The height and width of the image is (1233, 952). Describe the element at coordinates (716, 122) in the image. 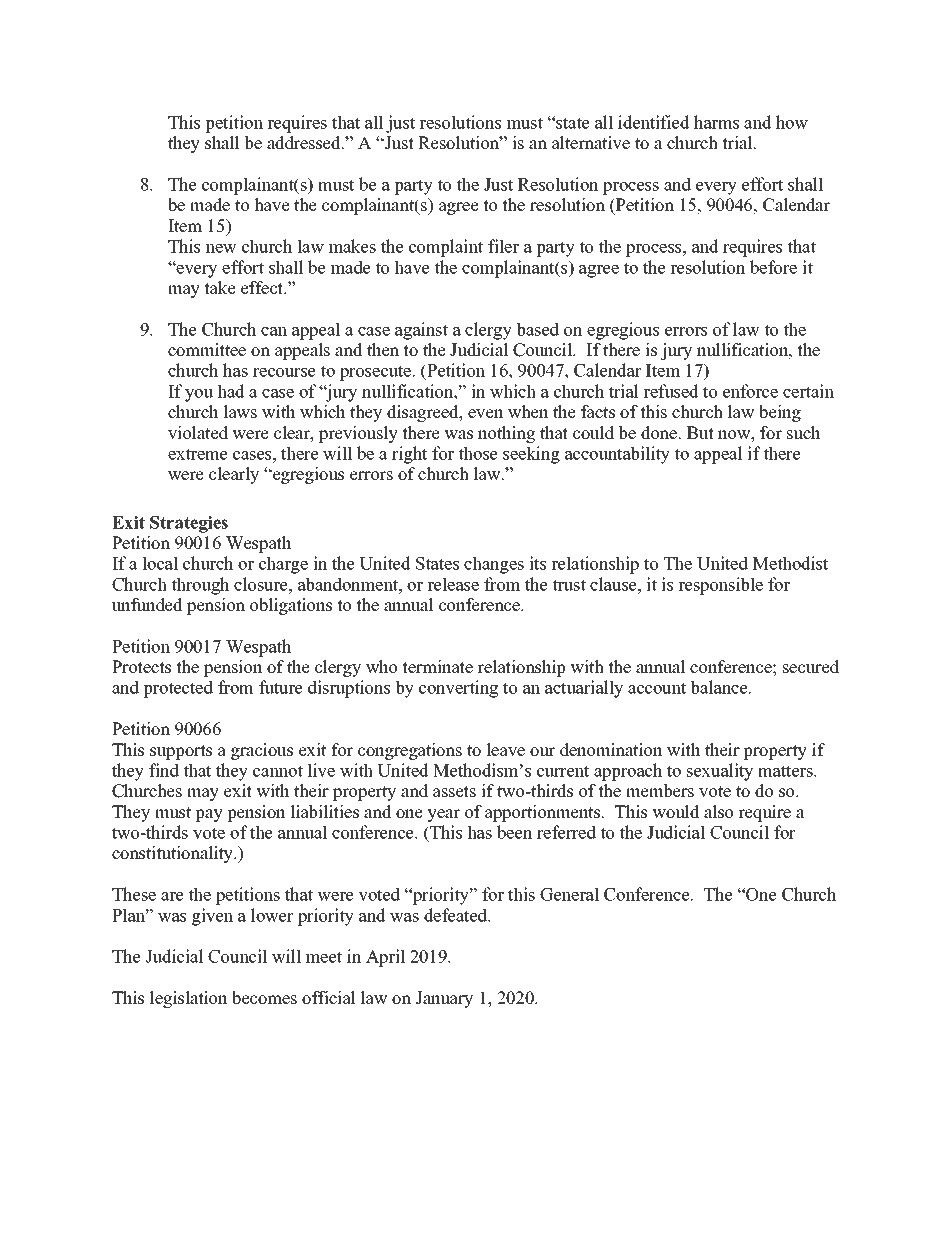

I see `harms` at that location.
